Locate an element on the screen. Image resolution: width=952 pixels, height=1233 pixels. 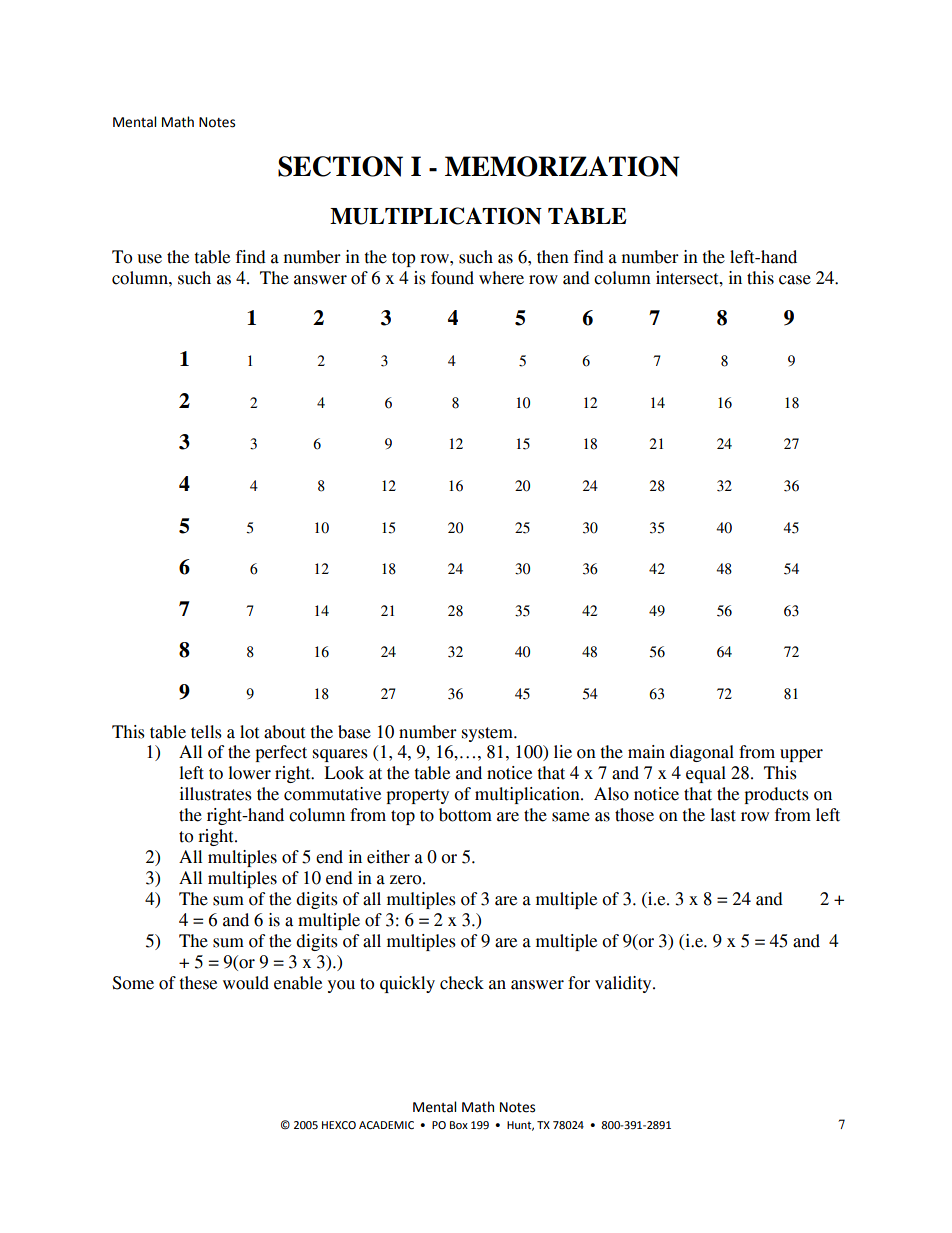
case is located at coordinates (795, 280).
